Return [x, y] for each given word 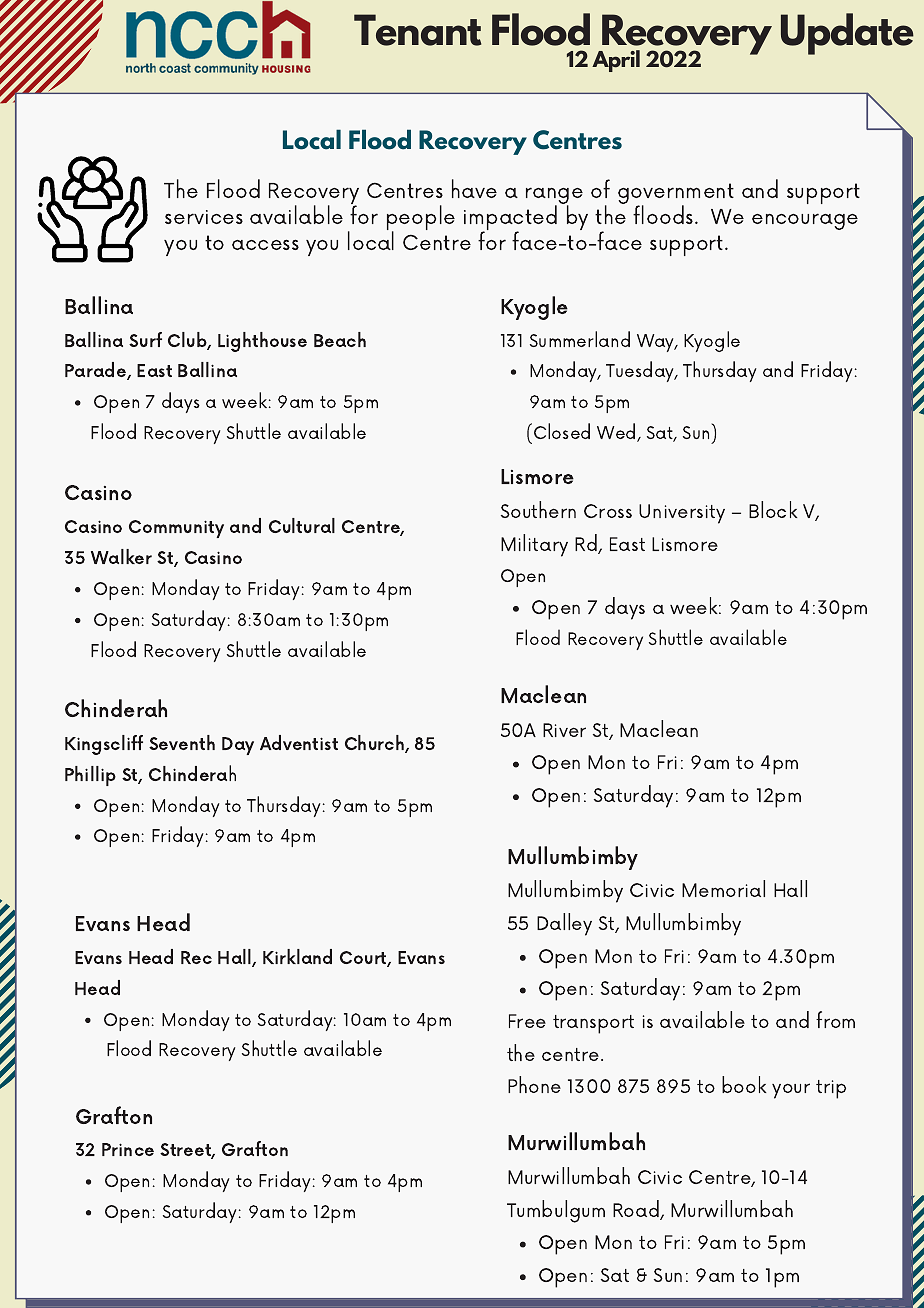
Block [773, 509]
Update [847, 34]
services [204, 217]
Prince [128, 1149]
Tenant [417, 30]
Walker [121, 556]
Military [534, 545]
